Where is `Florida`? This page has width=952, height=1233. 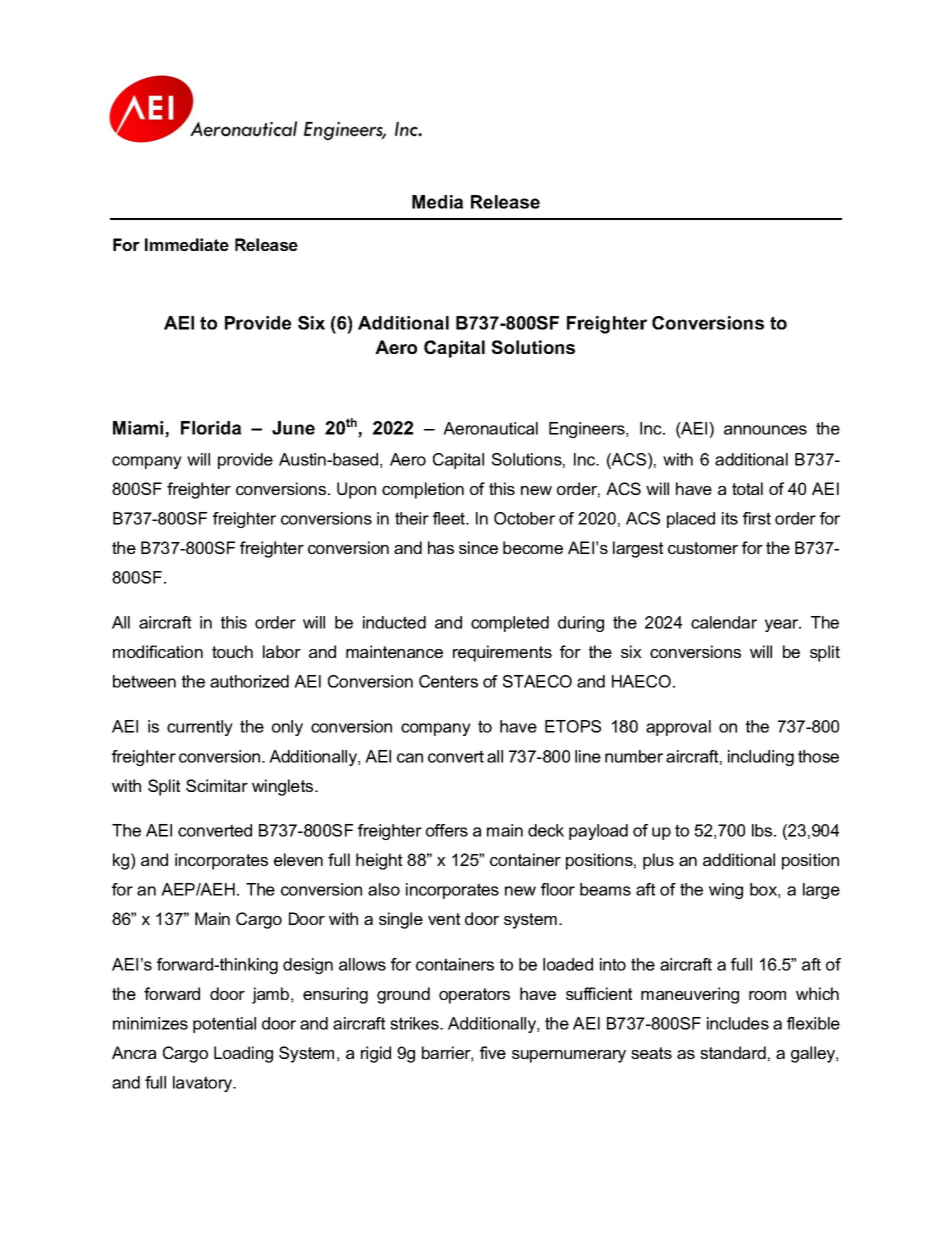 Florida is located at coordinates (211, 428).
